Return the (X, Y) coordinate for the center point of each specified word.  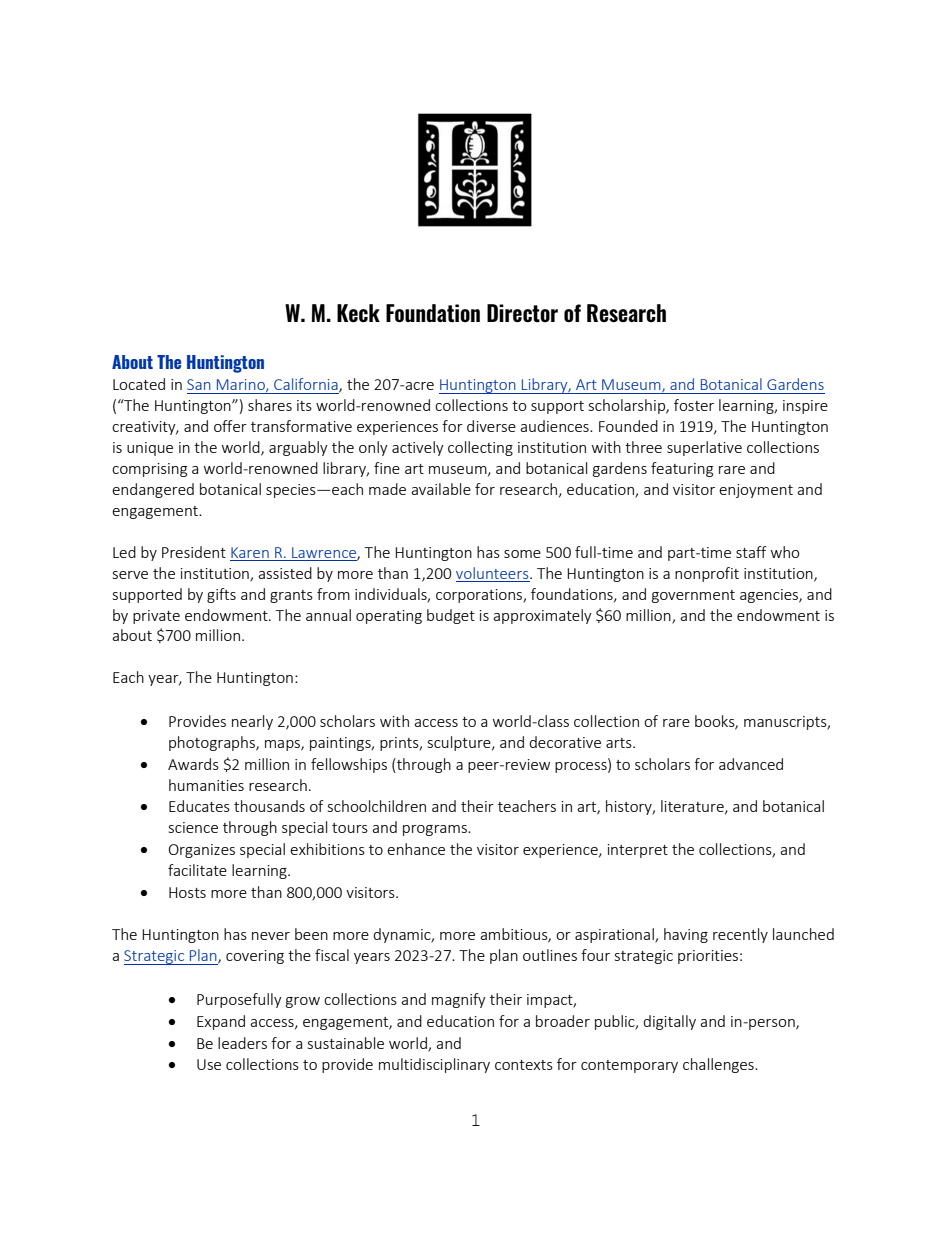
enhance (416, 849)
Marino (242, 385)
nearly (252, 722)
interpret (638, 851)
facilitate (197, 870)
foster (694, 405)
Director (522, 313)
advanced (751, 764)
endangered (153, 490)
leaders (242, 1043)
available (441, 489)
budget (451, 616)
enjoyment (756, 491)
